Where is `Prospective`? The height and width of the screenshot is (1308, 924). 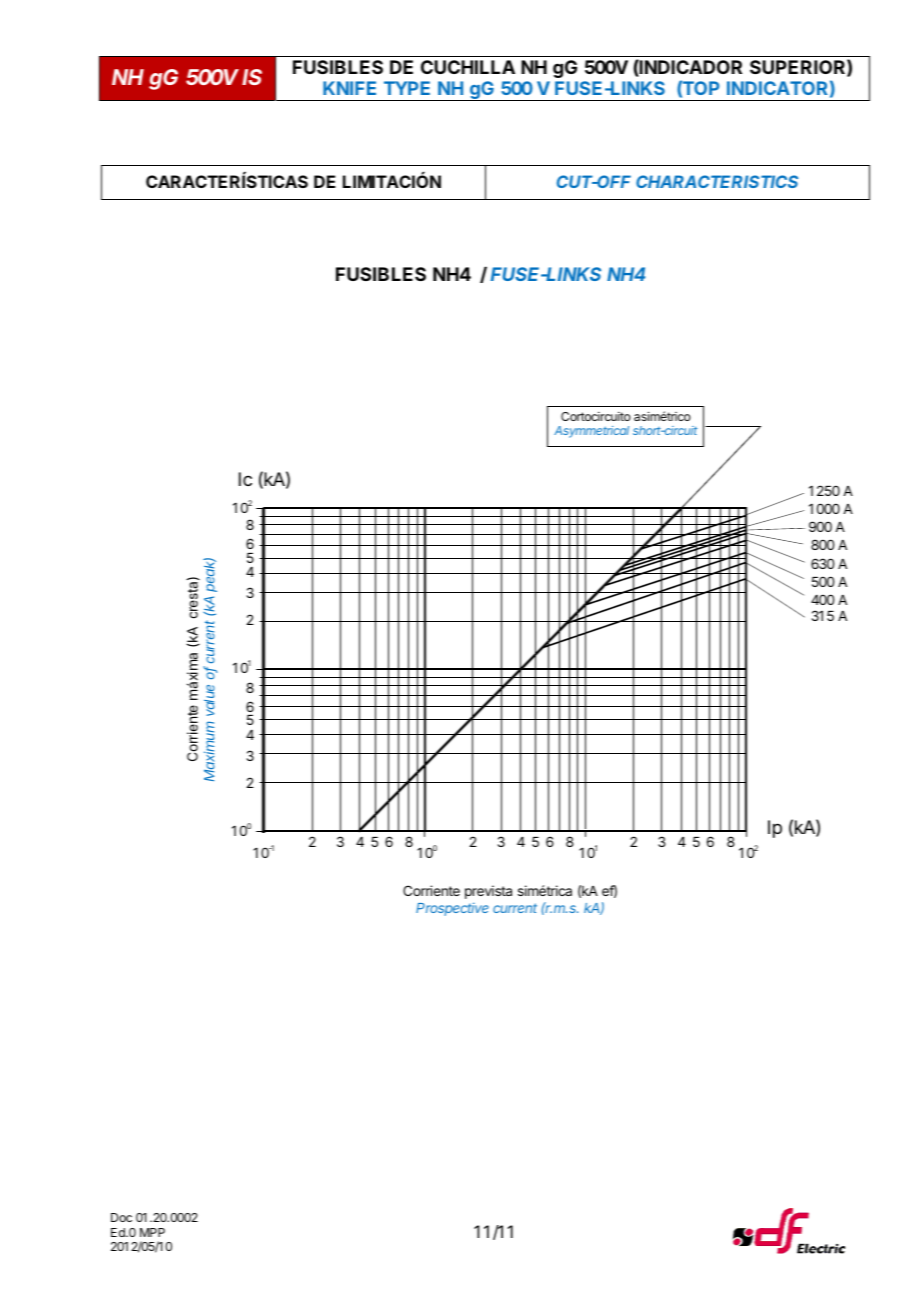 Prospective is located at coordinates (452, 909).
